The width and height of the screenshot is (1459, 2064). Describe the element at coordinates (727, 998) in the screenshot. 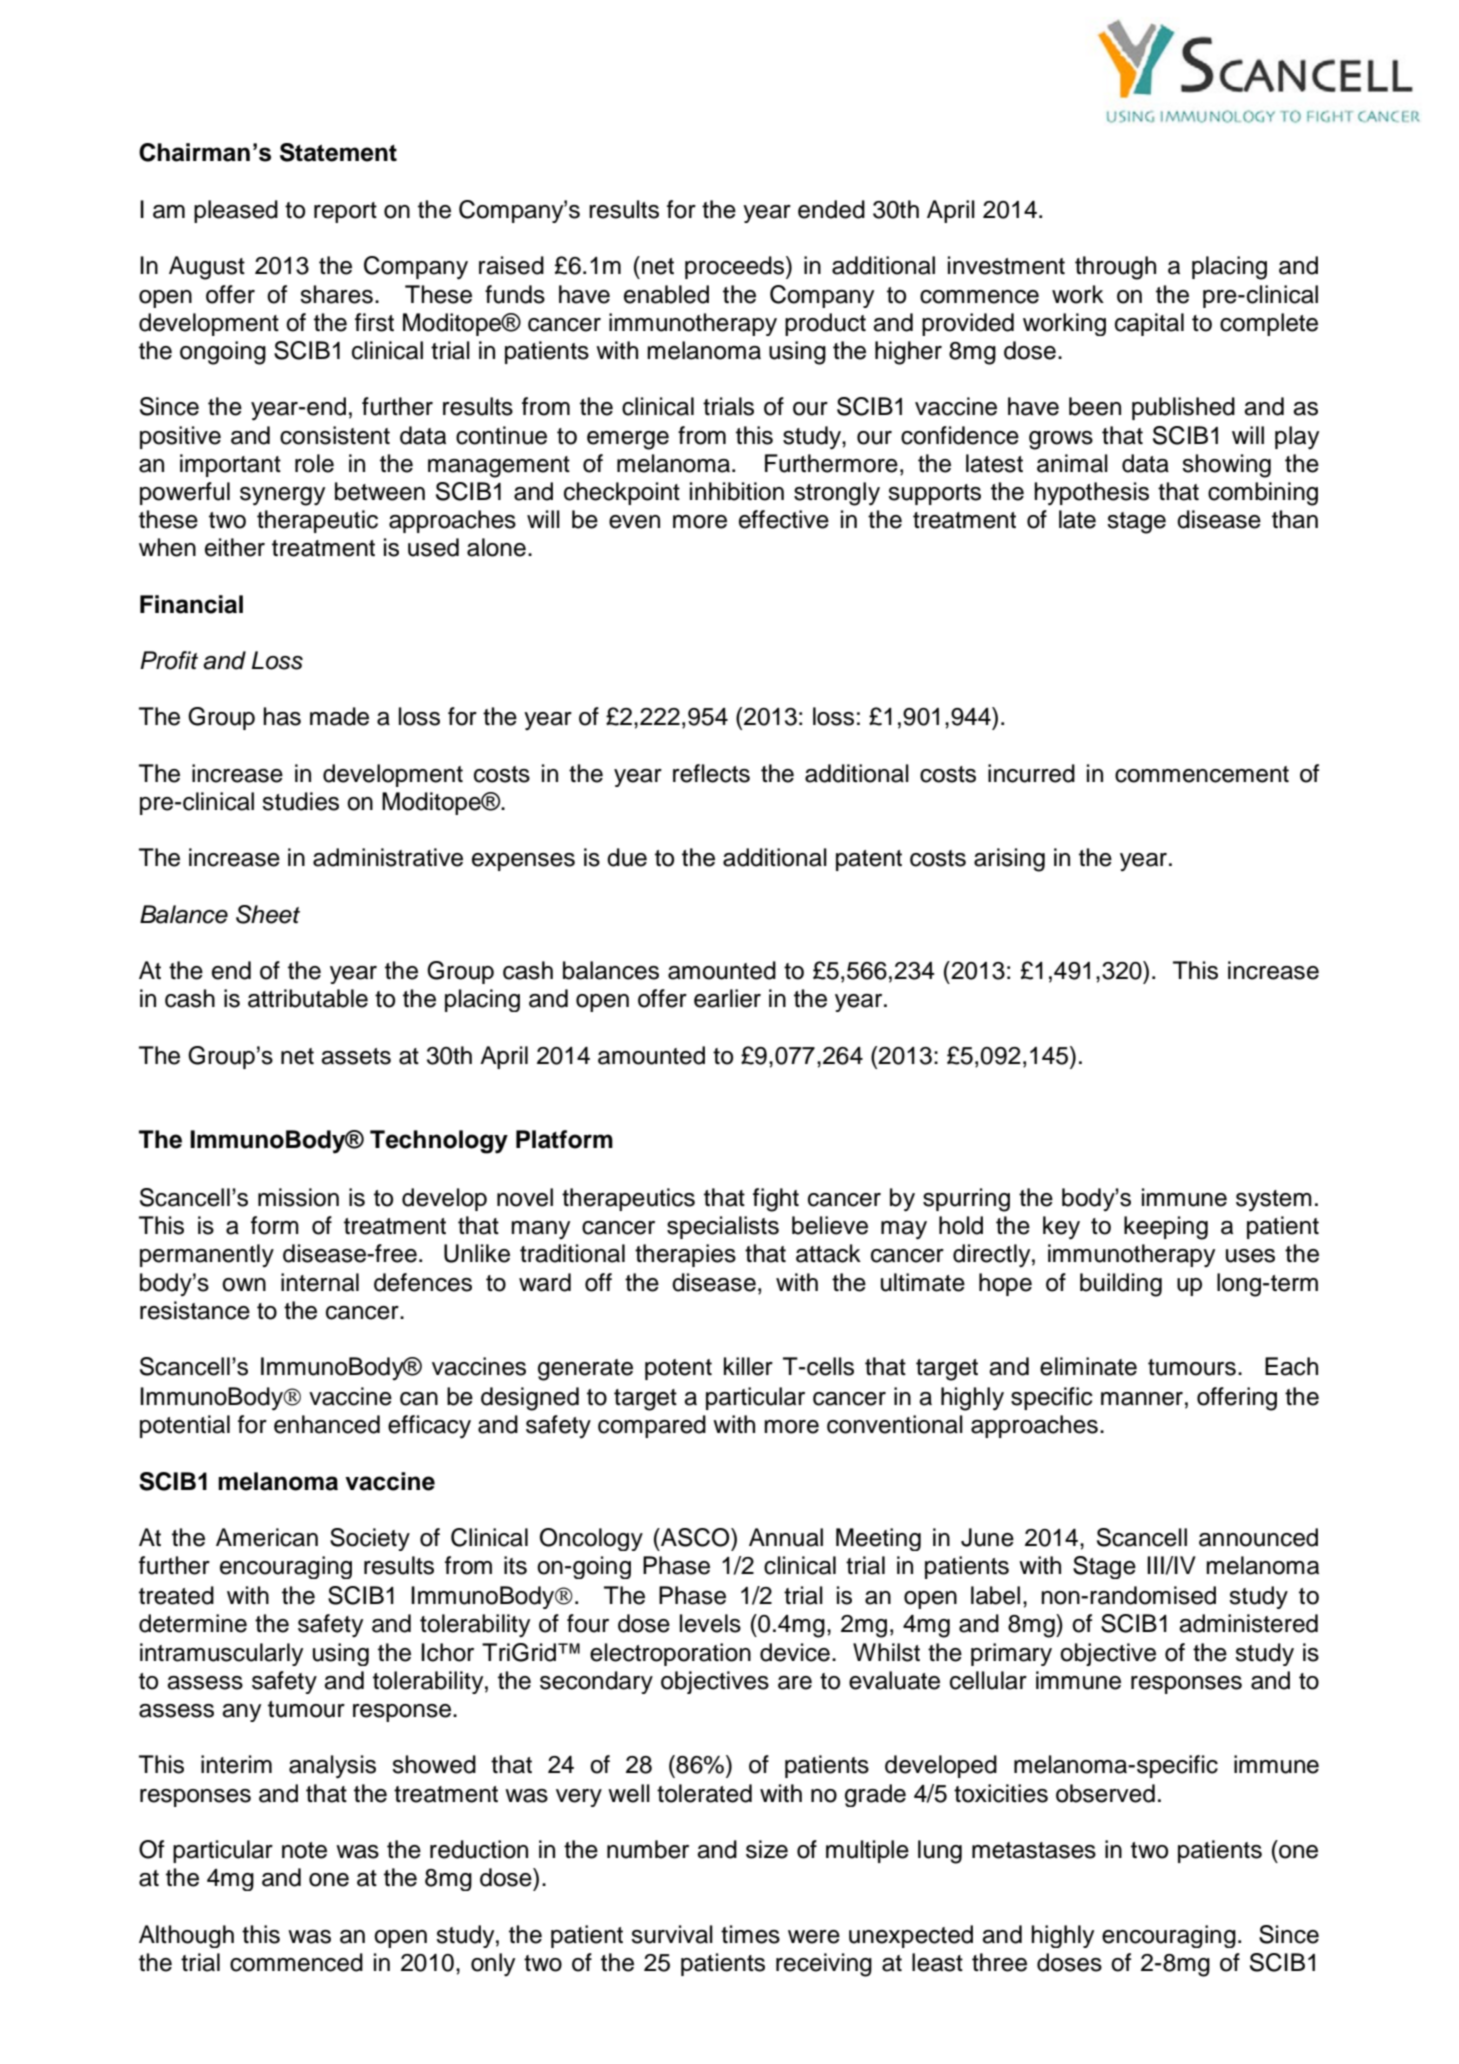

I see `earlier` at that location.
